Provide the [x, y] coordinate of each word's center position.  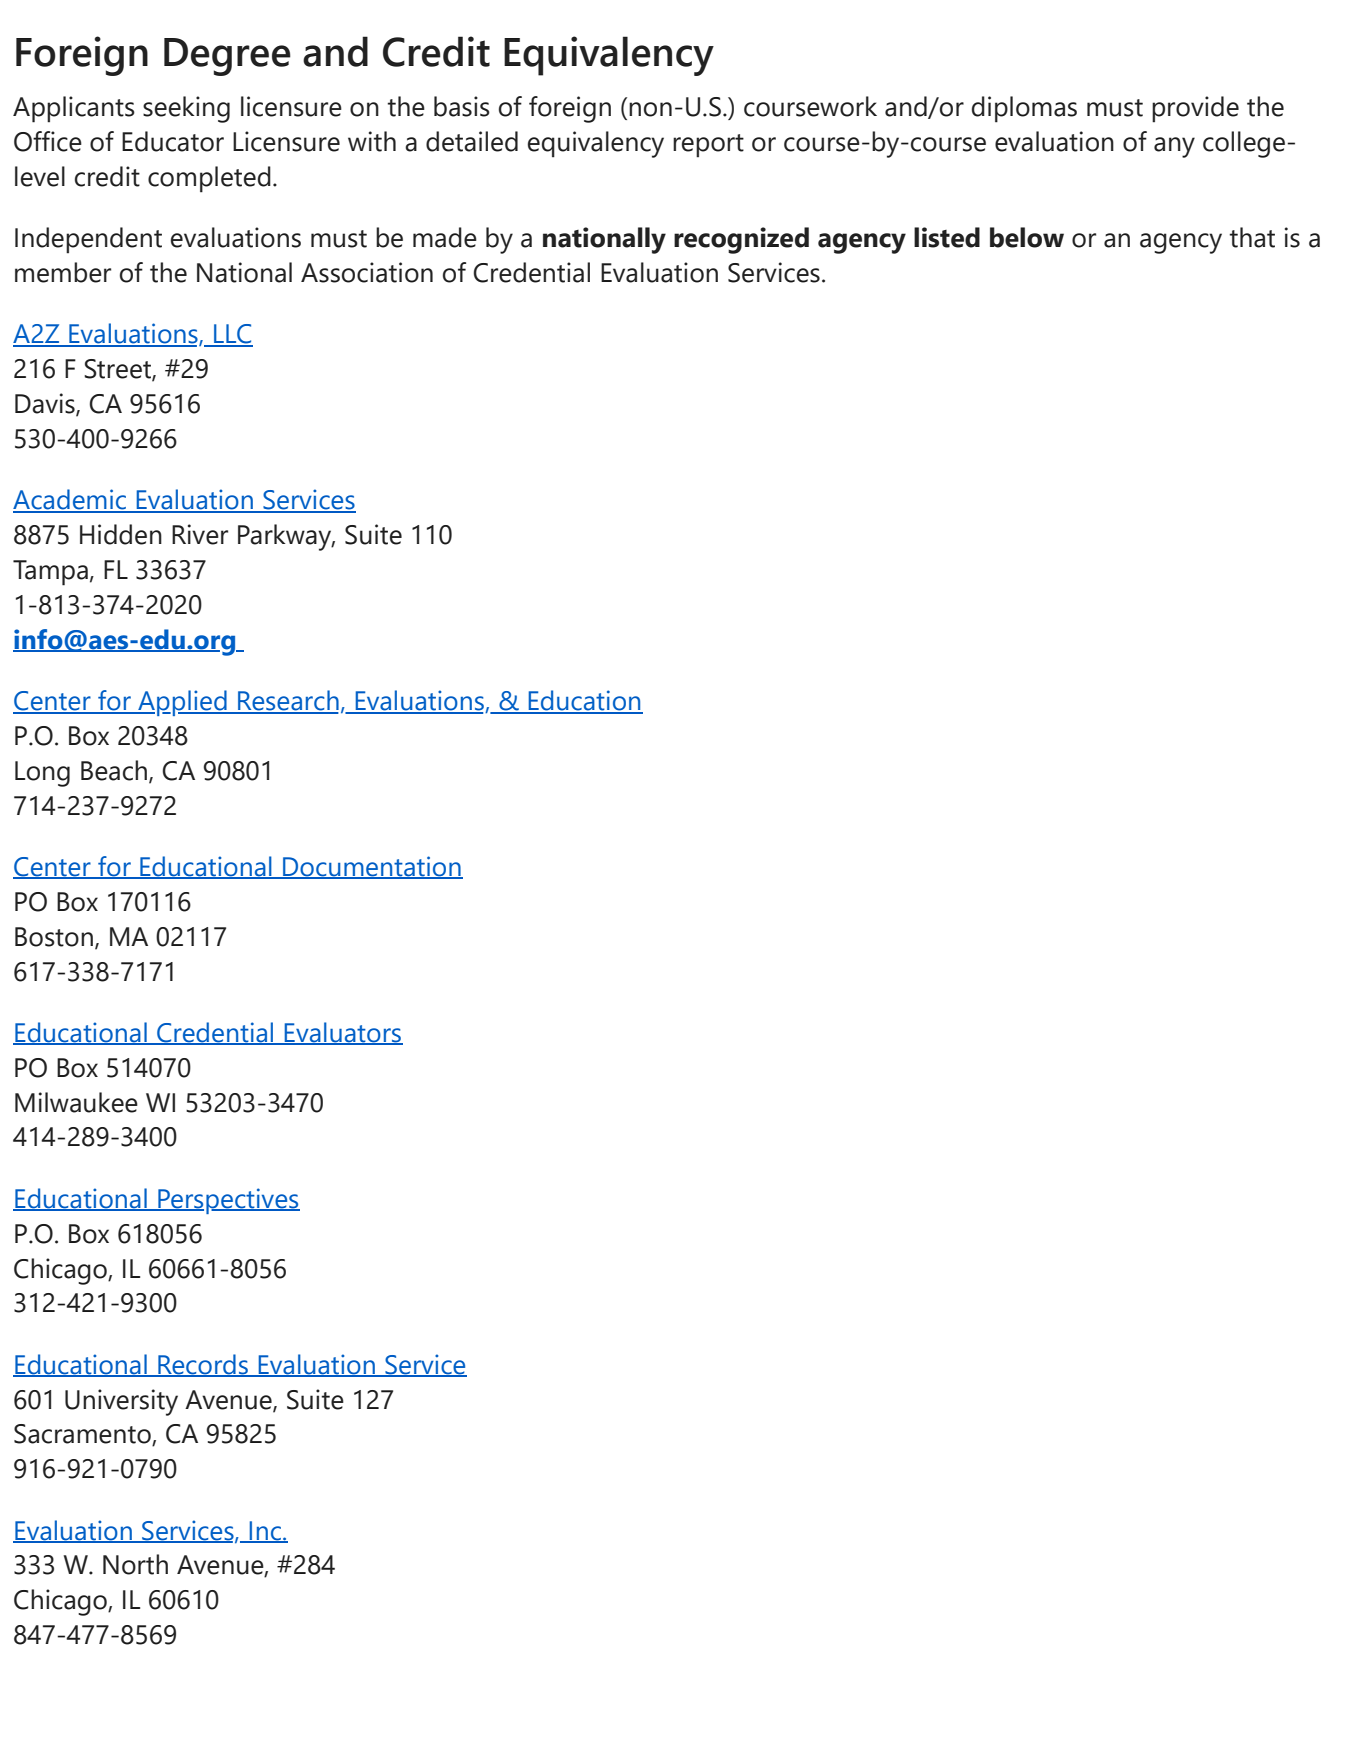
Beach [115, 771]
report [708, 146]
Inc [265, 1531]
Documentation [372, 867]
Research [287, 701]
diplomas [1024, 109]
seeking [186, 109]
